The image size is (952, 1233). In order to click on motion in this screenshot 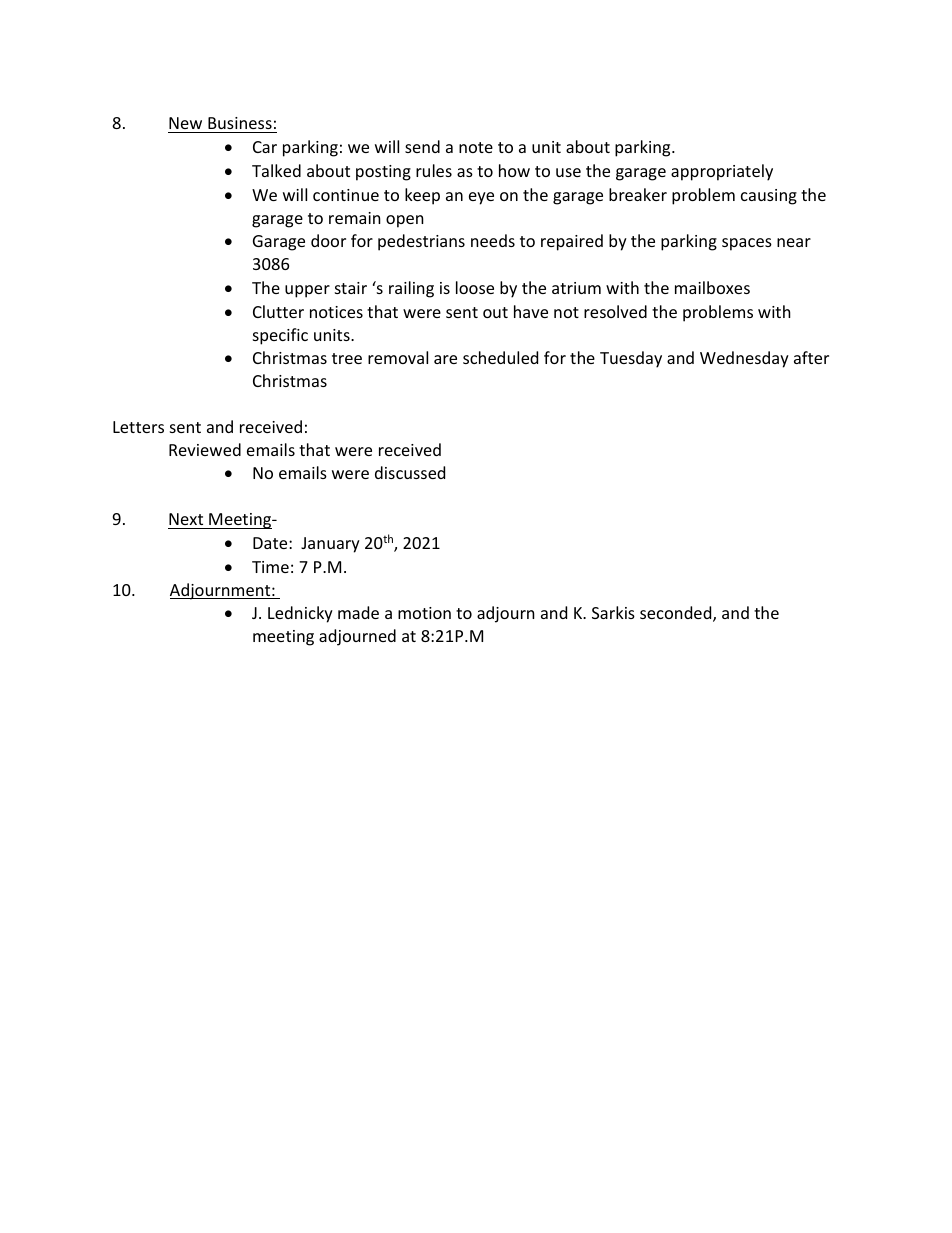, I will do `click(424, 613)`.
